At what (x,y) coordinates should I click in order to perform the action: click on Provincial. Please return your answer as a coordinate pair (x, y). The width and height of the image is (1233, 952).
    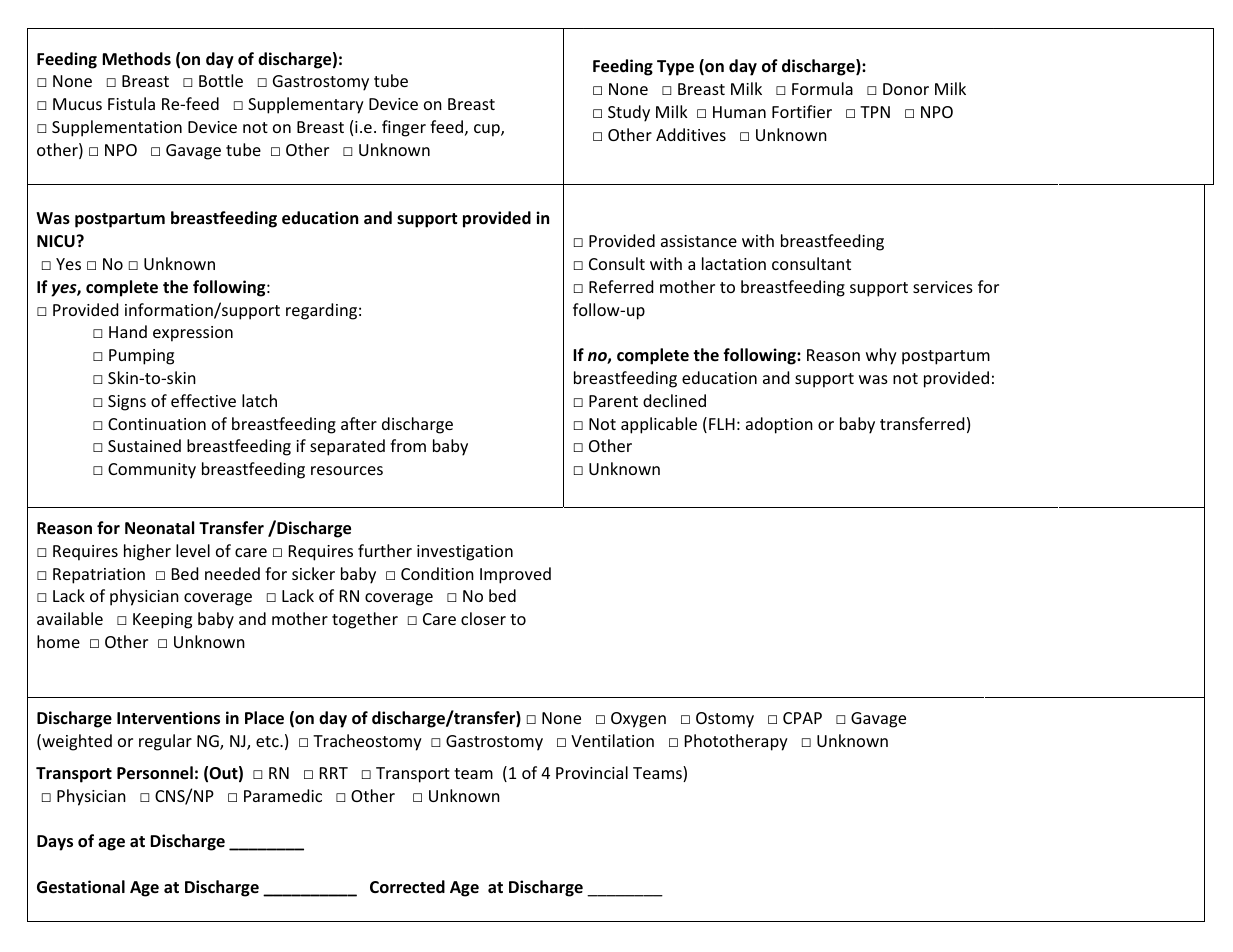
    Looking at the image, I should click on (592, 772).
